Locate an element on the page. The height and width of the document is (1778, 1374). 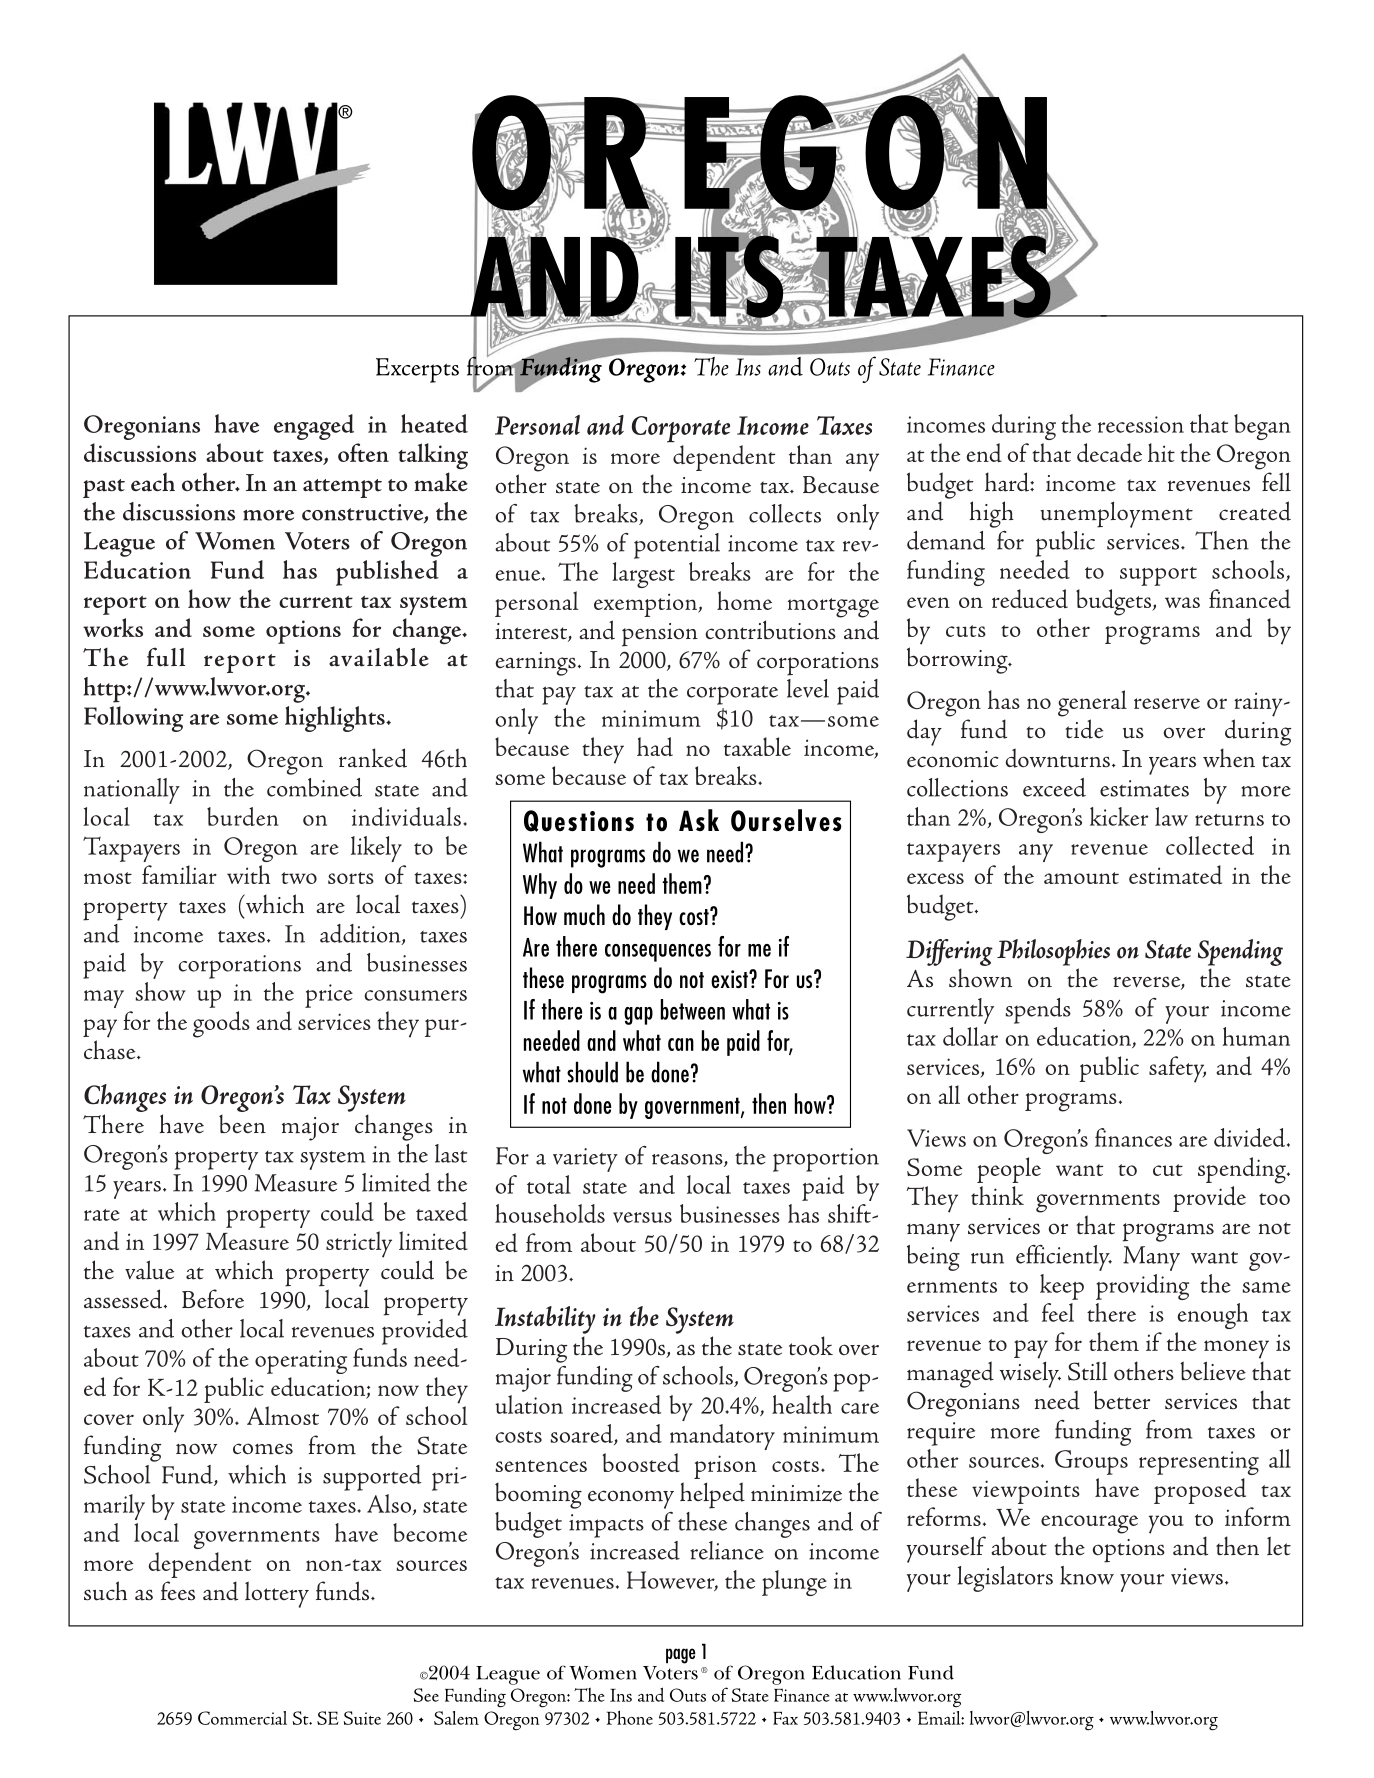
recession is located at coordinates (1141, 424).
